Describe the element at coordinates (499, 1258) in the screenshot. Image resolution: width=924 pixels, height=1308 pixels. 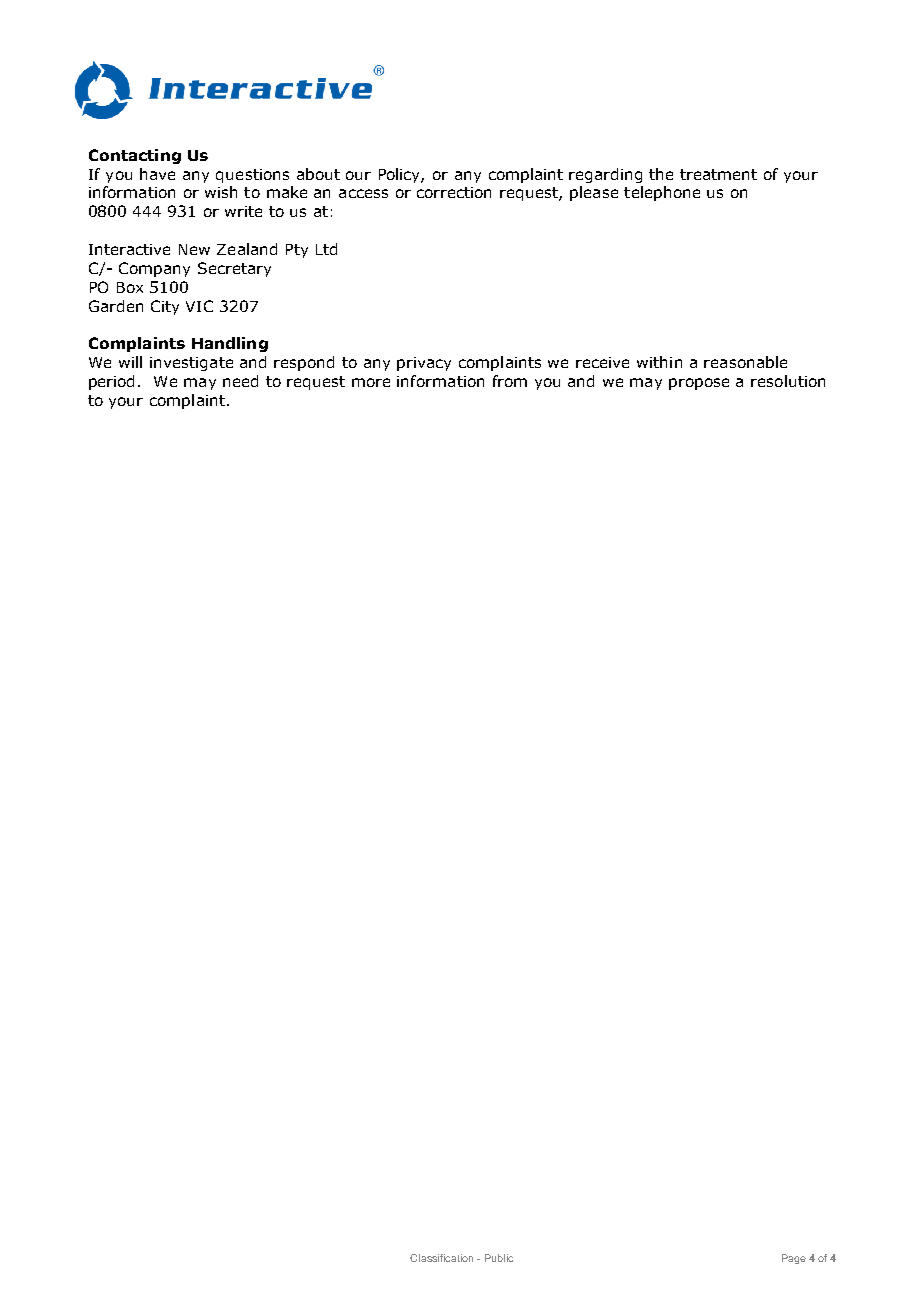
I see `Public` at that location.
